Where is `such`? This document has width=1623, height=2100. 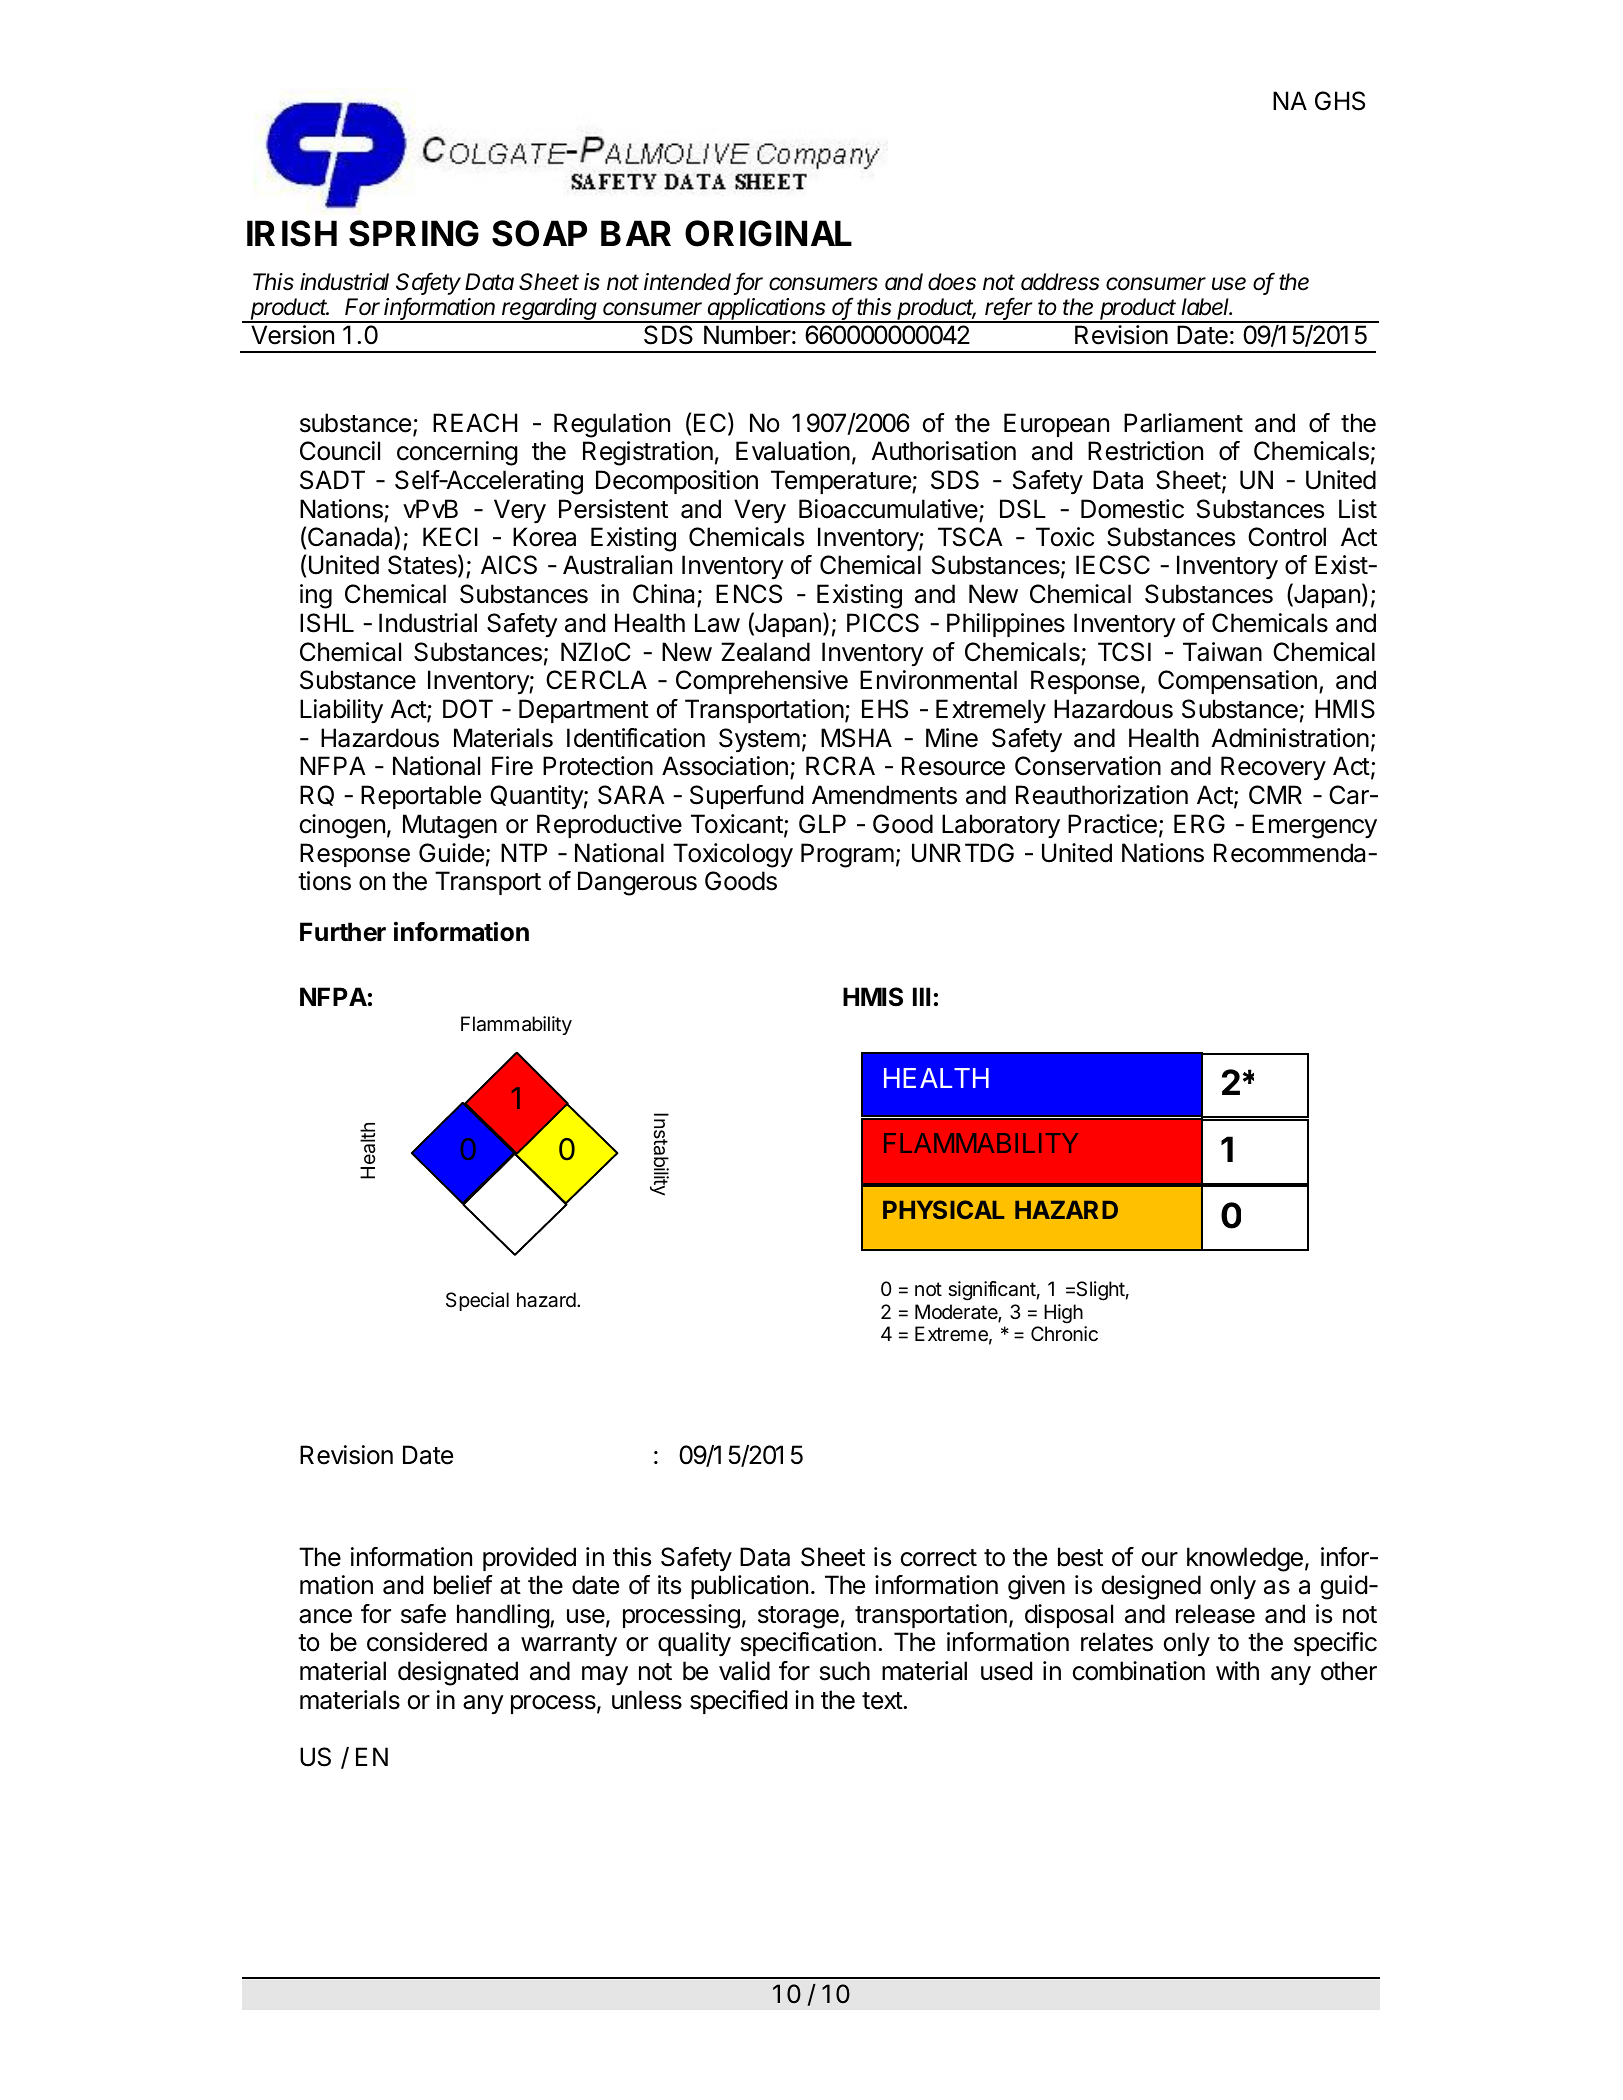 such is located at coordinates (845, 1671).
